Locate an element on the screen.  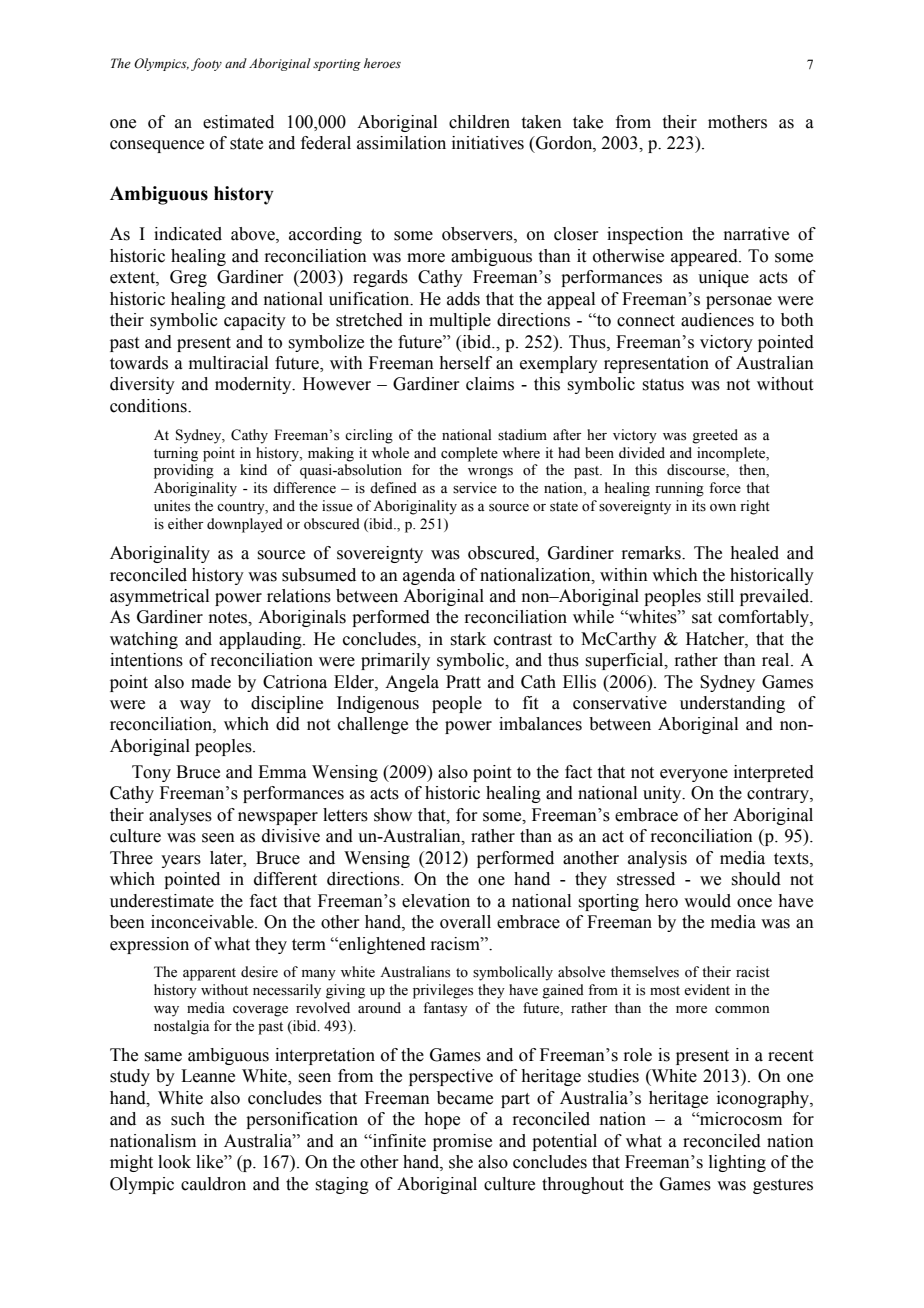
would is located at coordinates (707, 901).
